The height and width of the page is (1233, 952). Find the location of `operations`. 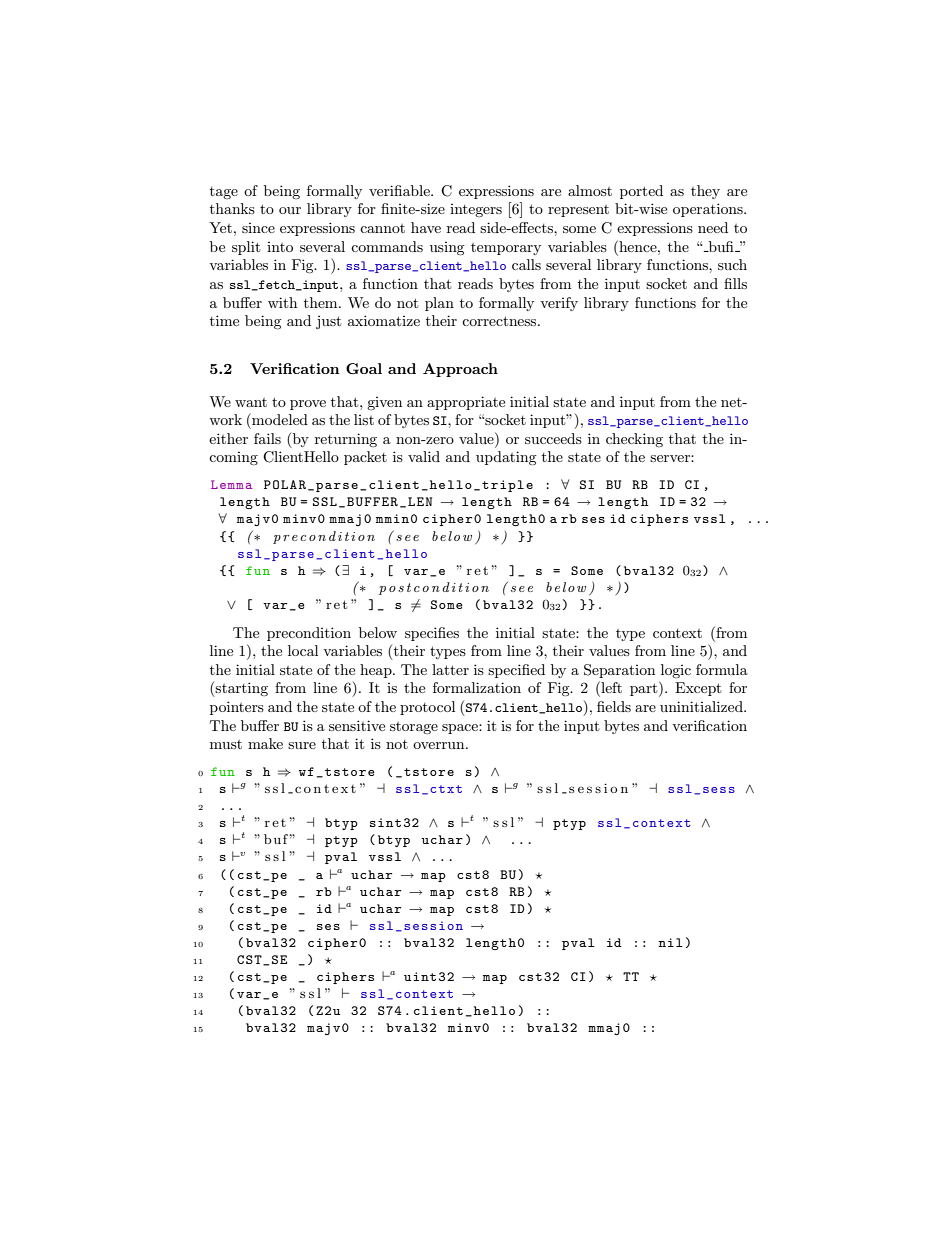

operations is located at coordinates (709, 210).
